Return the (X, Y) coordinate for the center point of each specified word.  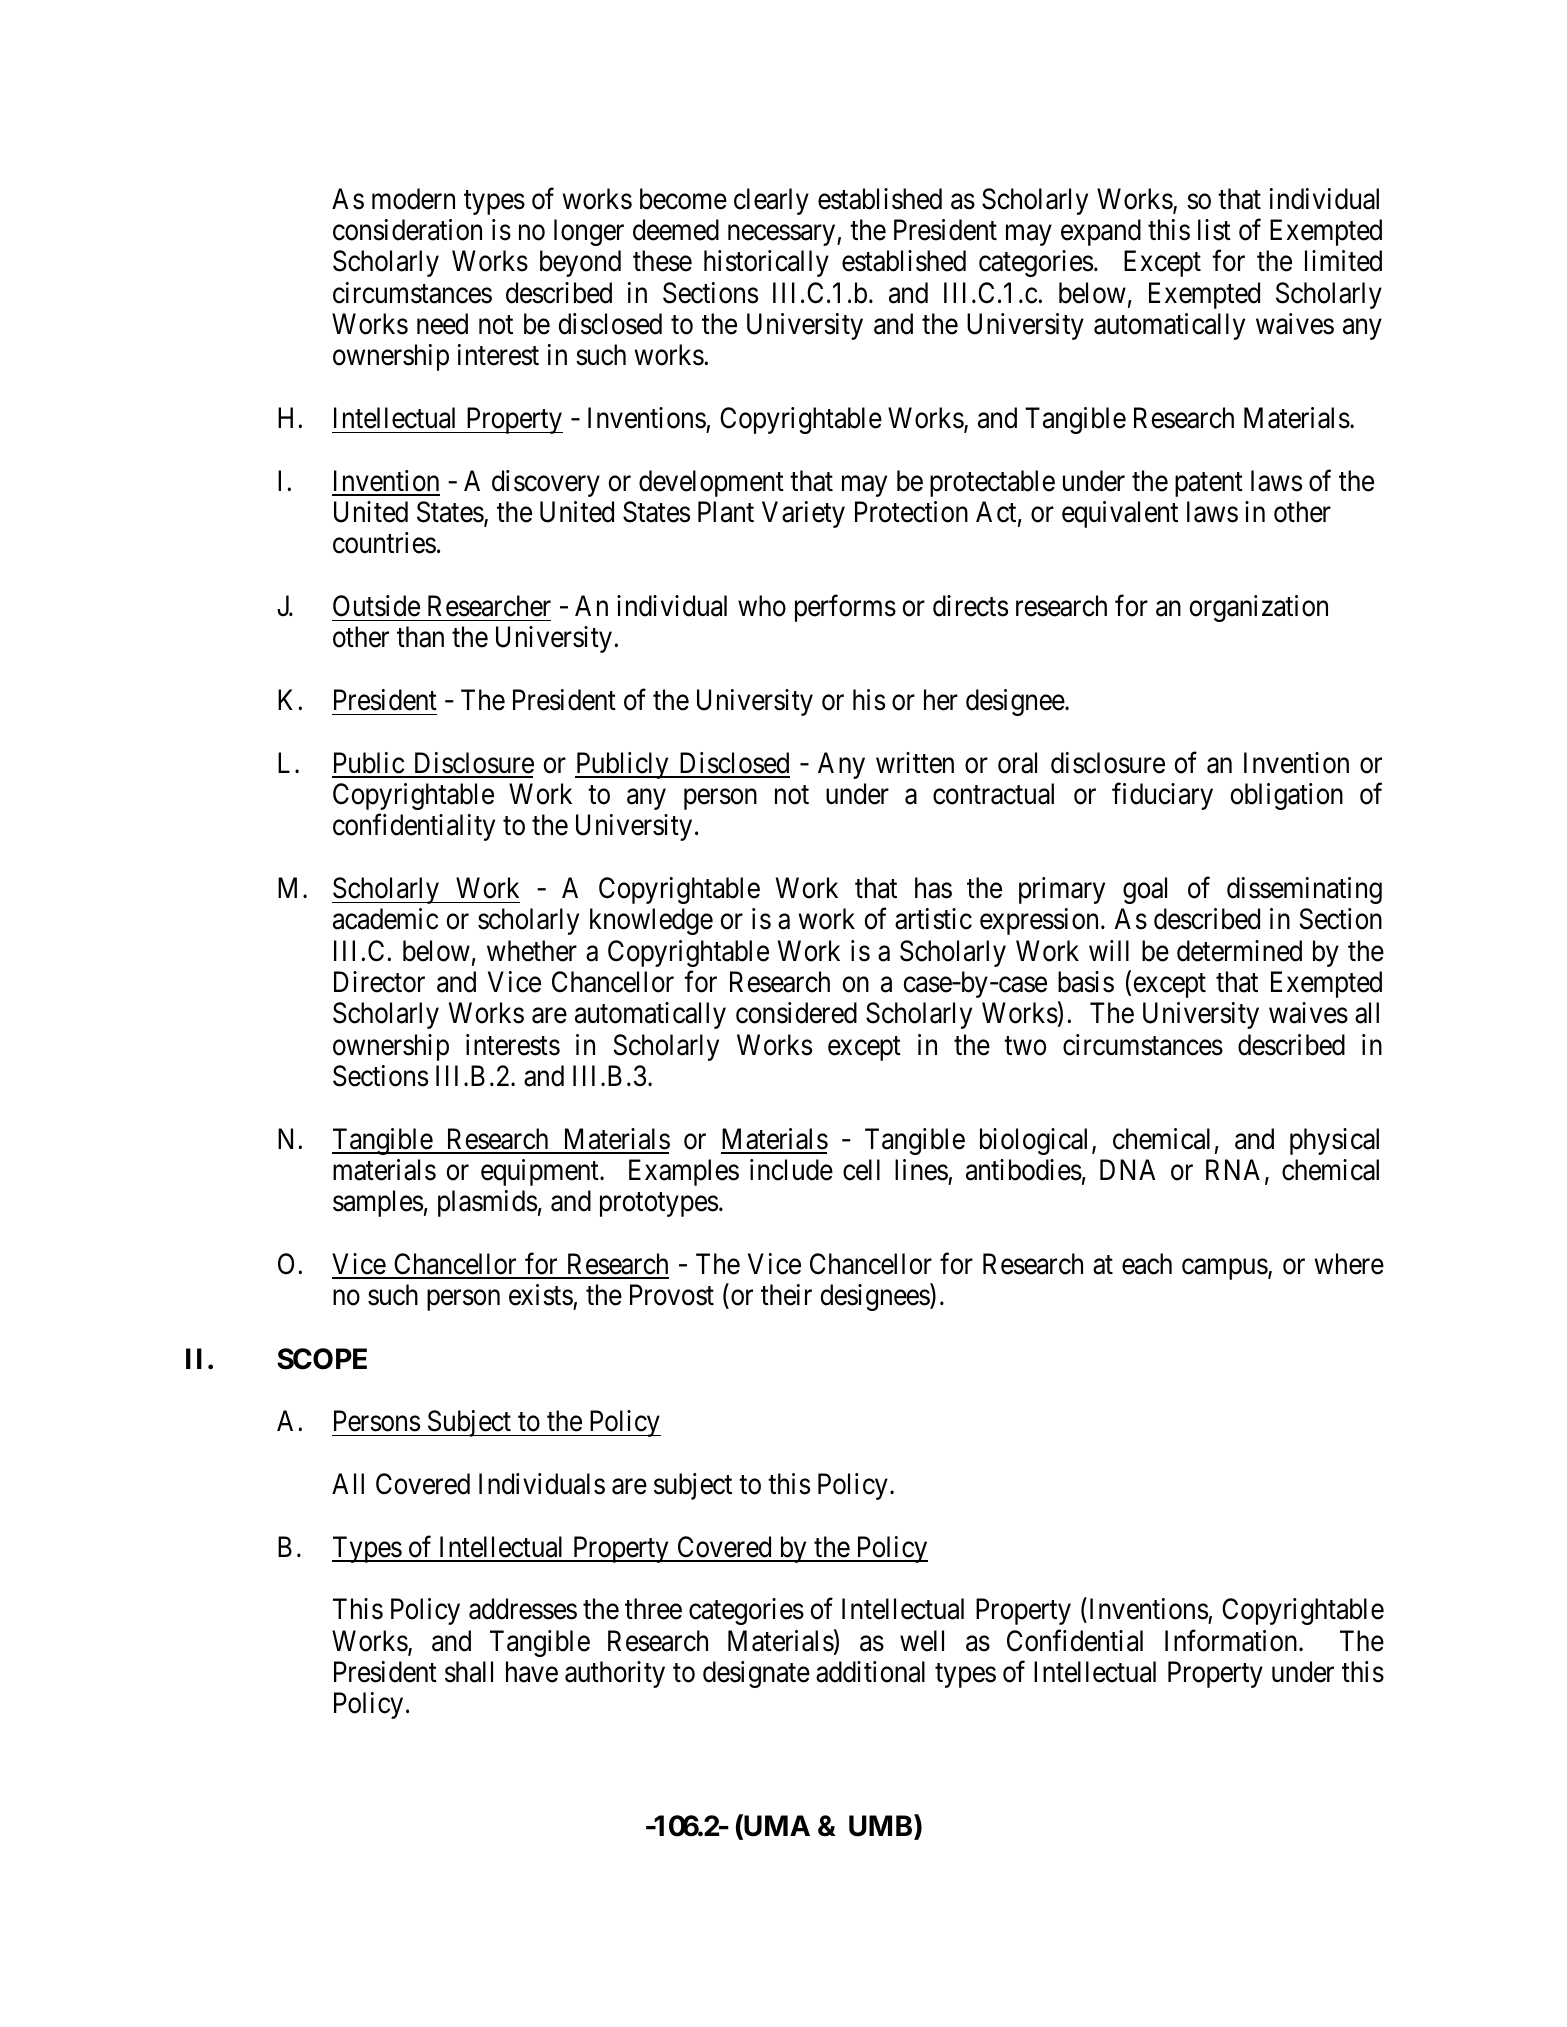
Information (1232, 1641)
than (420, 637)
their (786, 1295)
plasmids (487, 1203)
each (1147, 1264)
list (1214, 230)
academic (385, 919)
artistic (933, 919)
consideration (407, 230)
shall (469, 1672)
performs (845, 608)
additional (870, 1672)
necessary (783, 235)
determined (1239, 951)
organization (1258, 608)
